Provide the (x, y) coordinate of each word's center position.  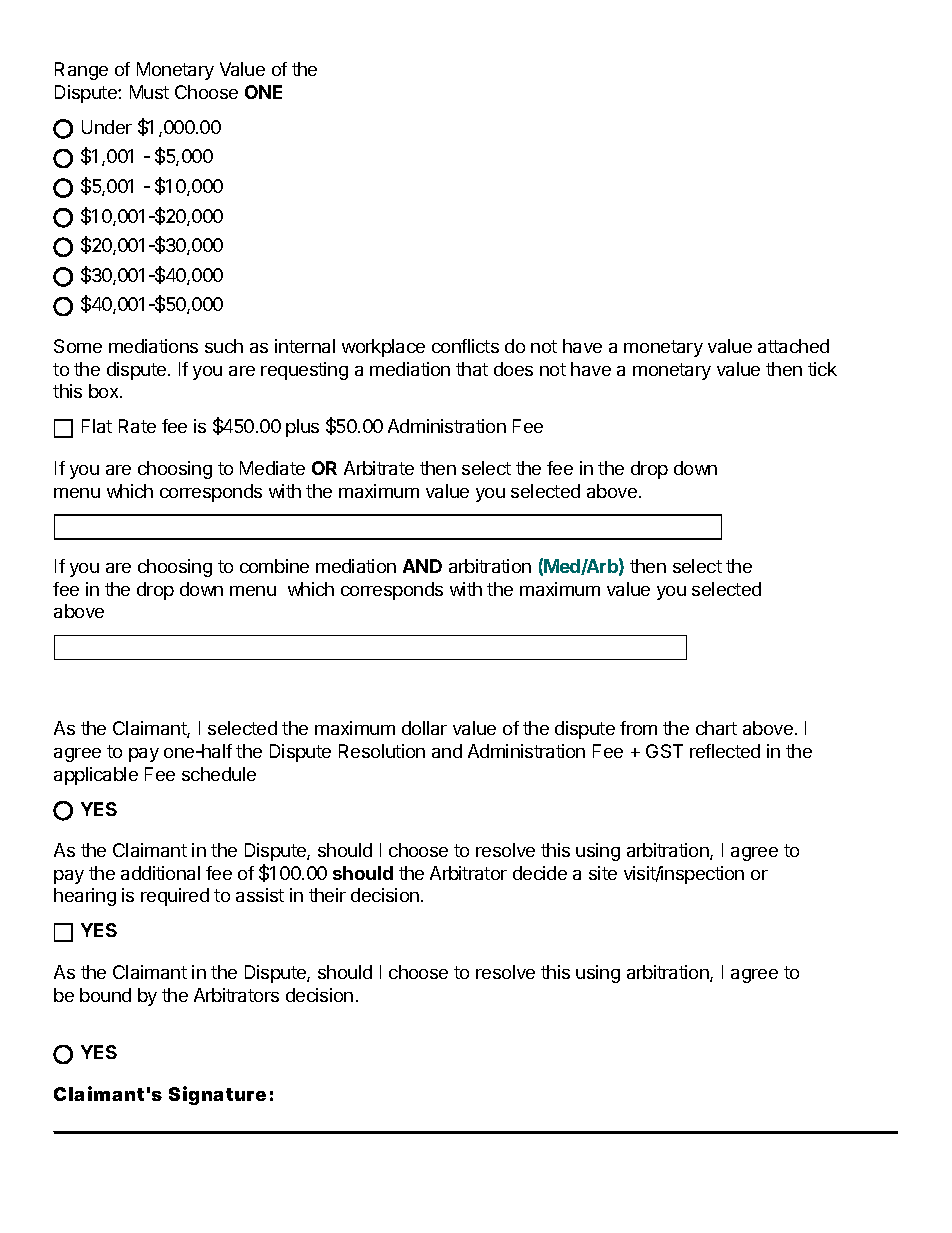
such (224, 346)
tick (822, 369)
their (327, 895)
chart (716, 728)
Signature (217, 1095)
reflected (725, 751)
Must (149, 92)
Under (107, 127)
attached (793, 346)
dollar (424, 728)
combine (274, 566)
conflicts (465, 346)
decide (540, 873)
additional (160, 873)
